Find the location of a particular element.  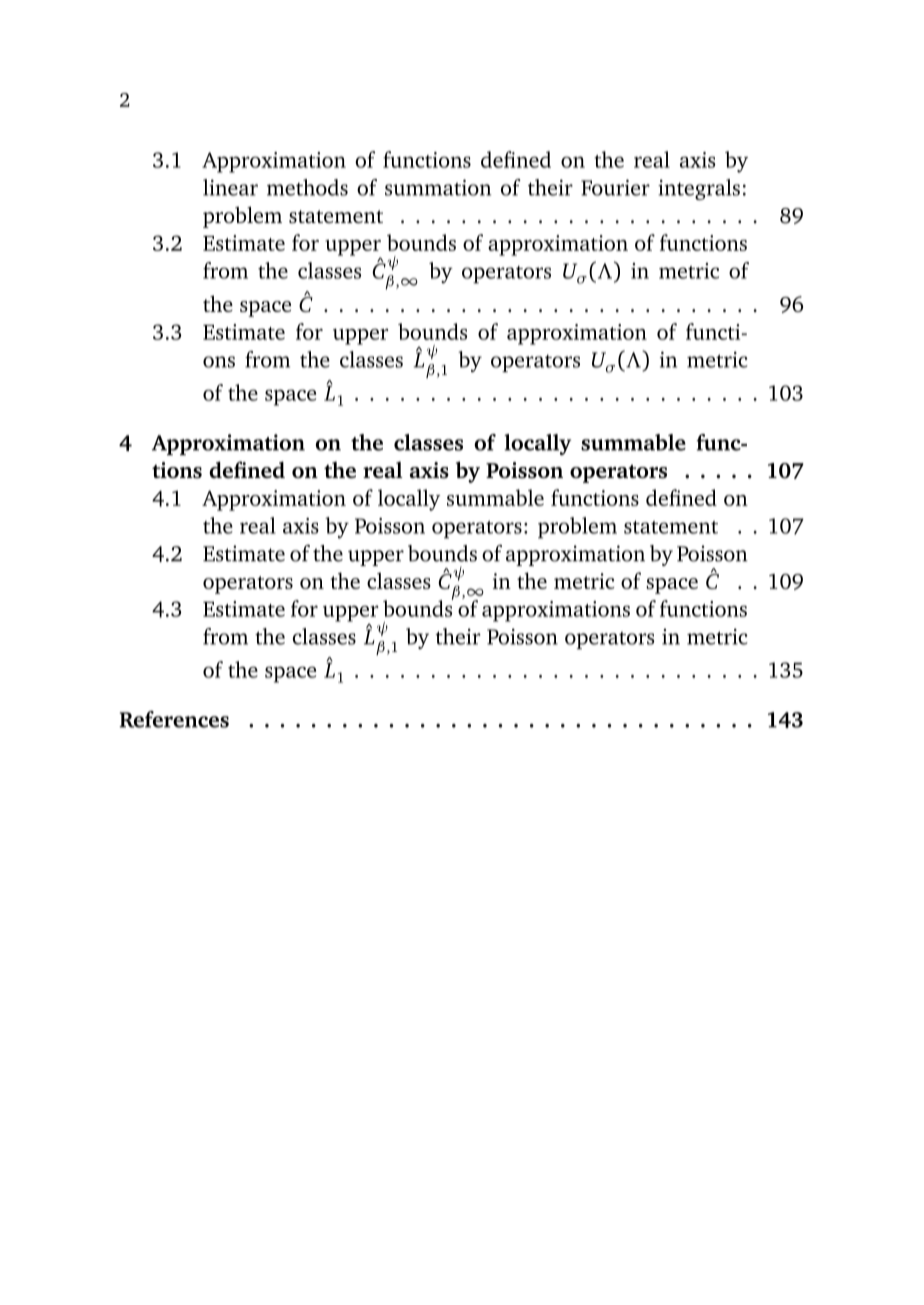

References is located at coordinates (174, 719).
